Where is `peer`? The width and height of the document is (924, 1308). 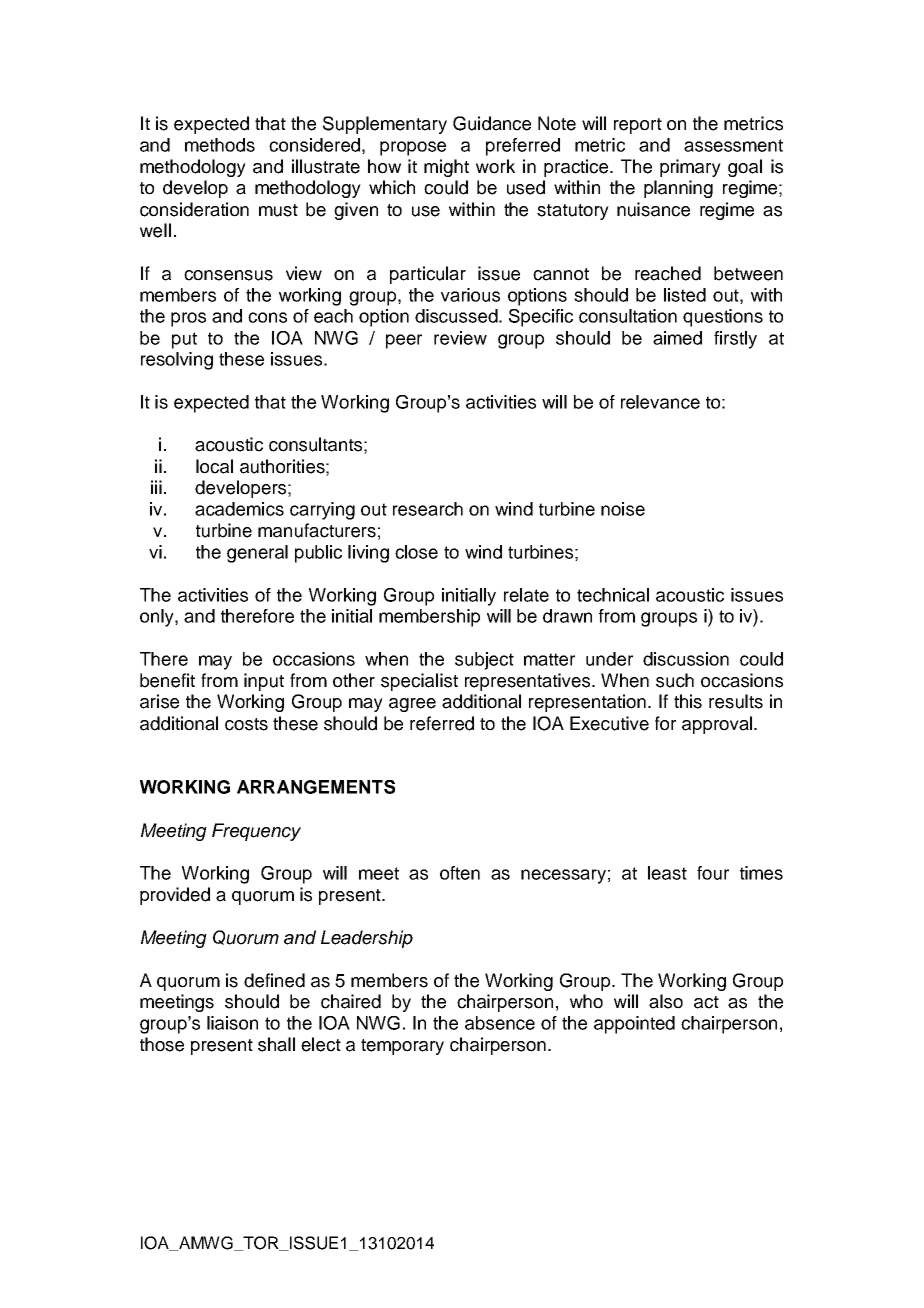
peer is located at coordinates (404, 341).
